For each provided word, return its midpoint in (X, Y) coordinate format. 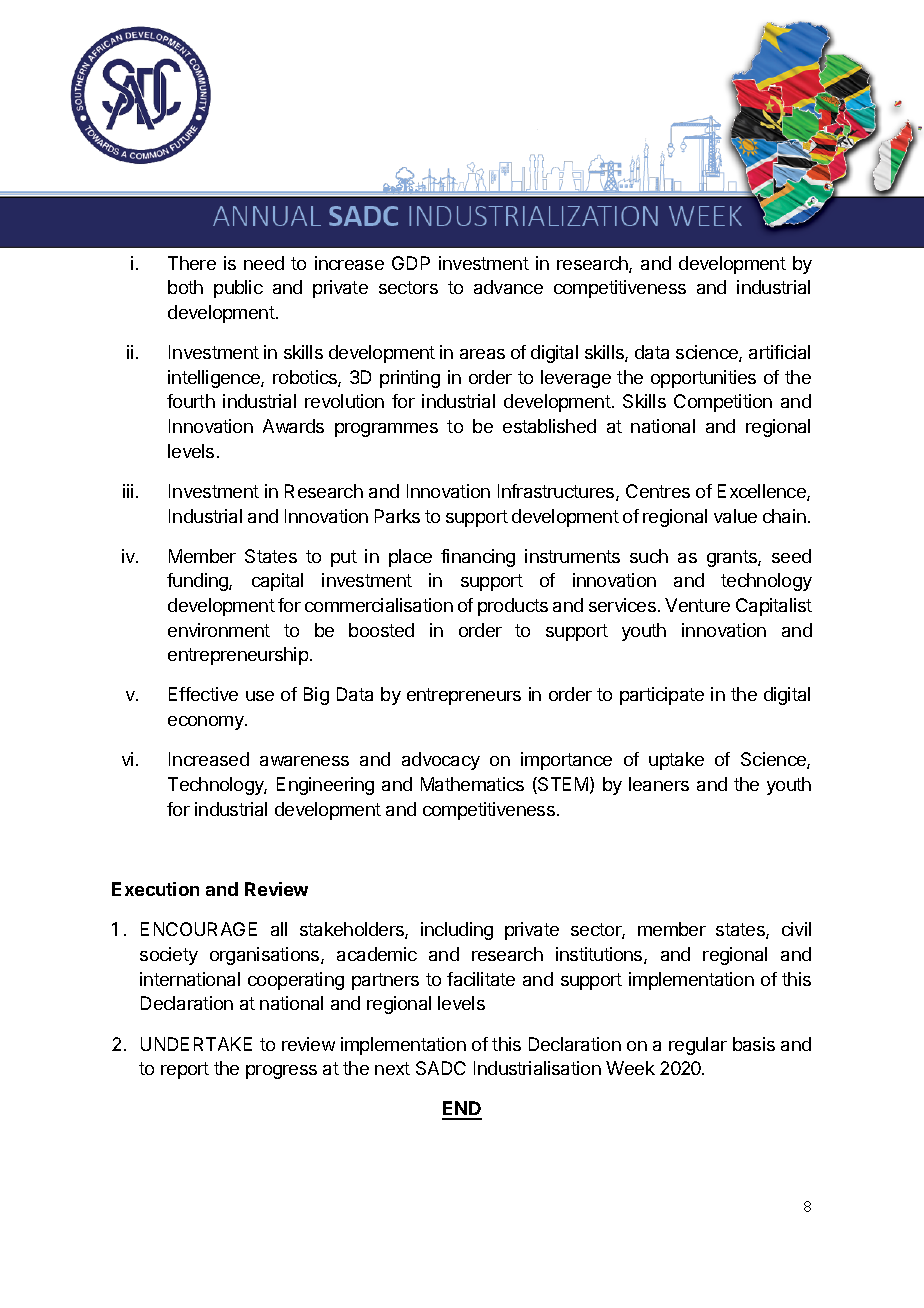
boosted (381, 630)
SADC (441, 1068)
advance (508, 287)
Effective (203, 694)
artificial (779, 352)
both (185, 287)
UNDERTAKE (196, 1044)
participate (662, 696)
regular (698, 1046)
